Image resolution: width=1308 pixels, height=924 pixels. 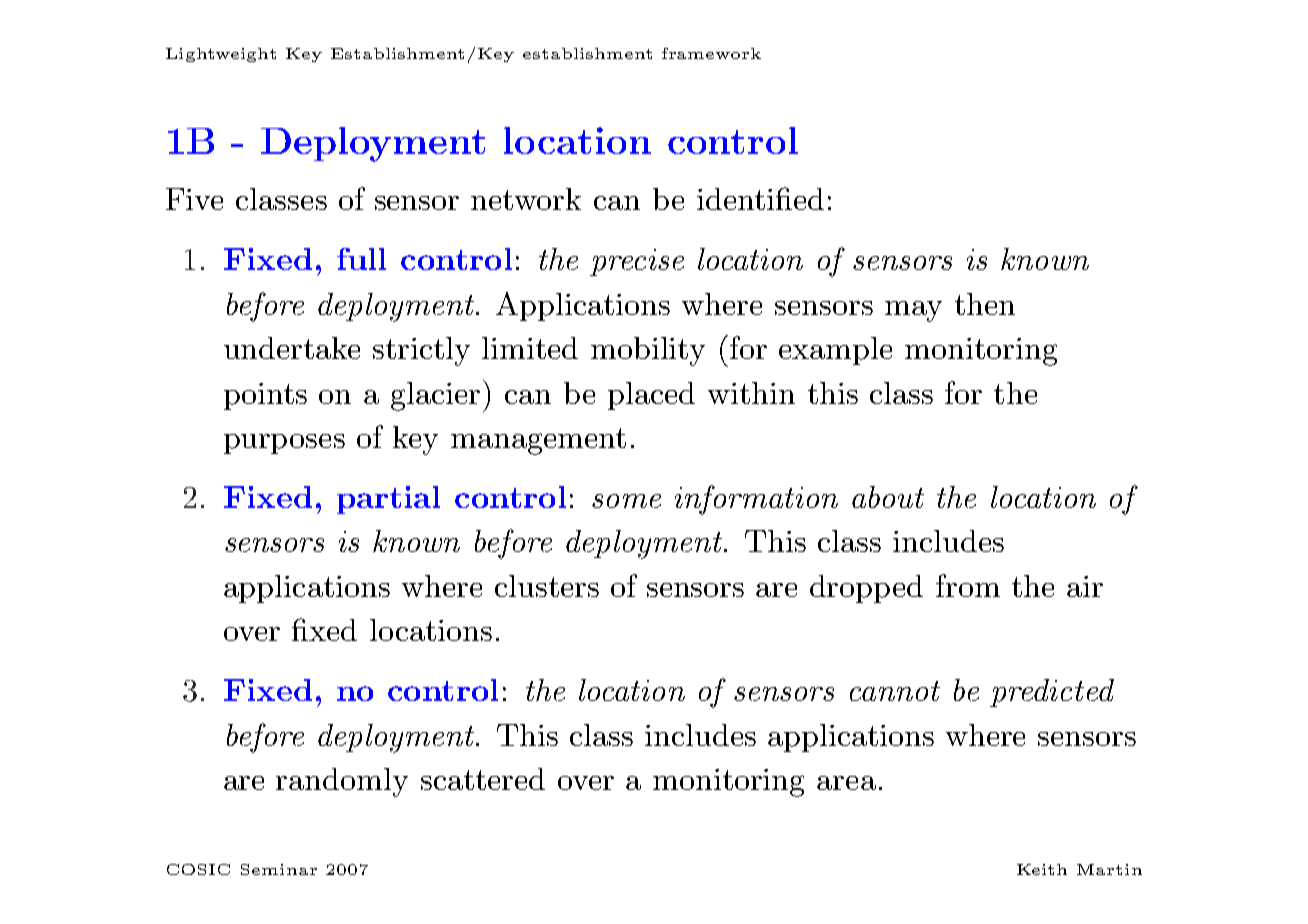 What do you see at coordinates (985, 304) in the screenshot?
I see `then` at bounding box center [985, 304].
